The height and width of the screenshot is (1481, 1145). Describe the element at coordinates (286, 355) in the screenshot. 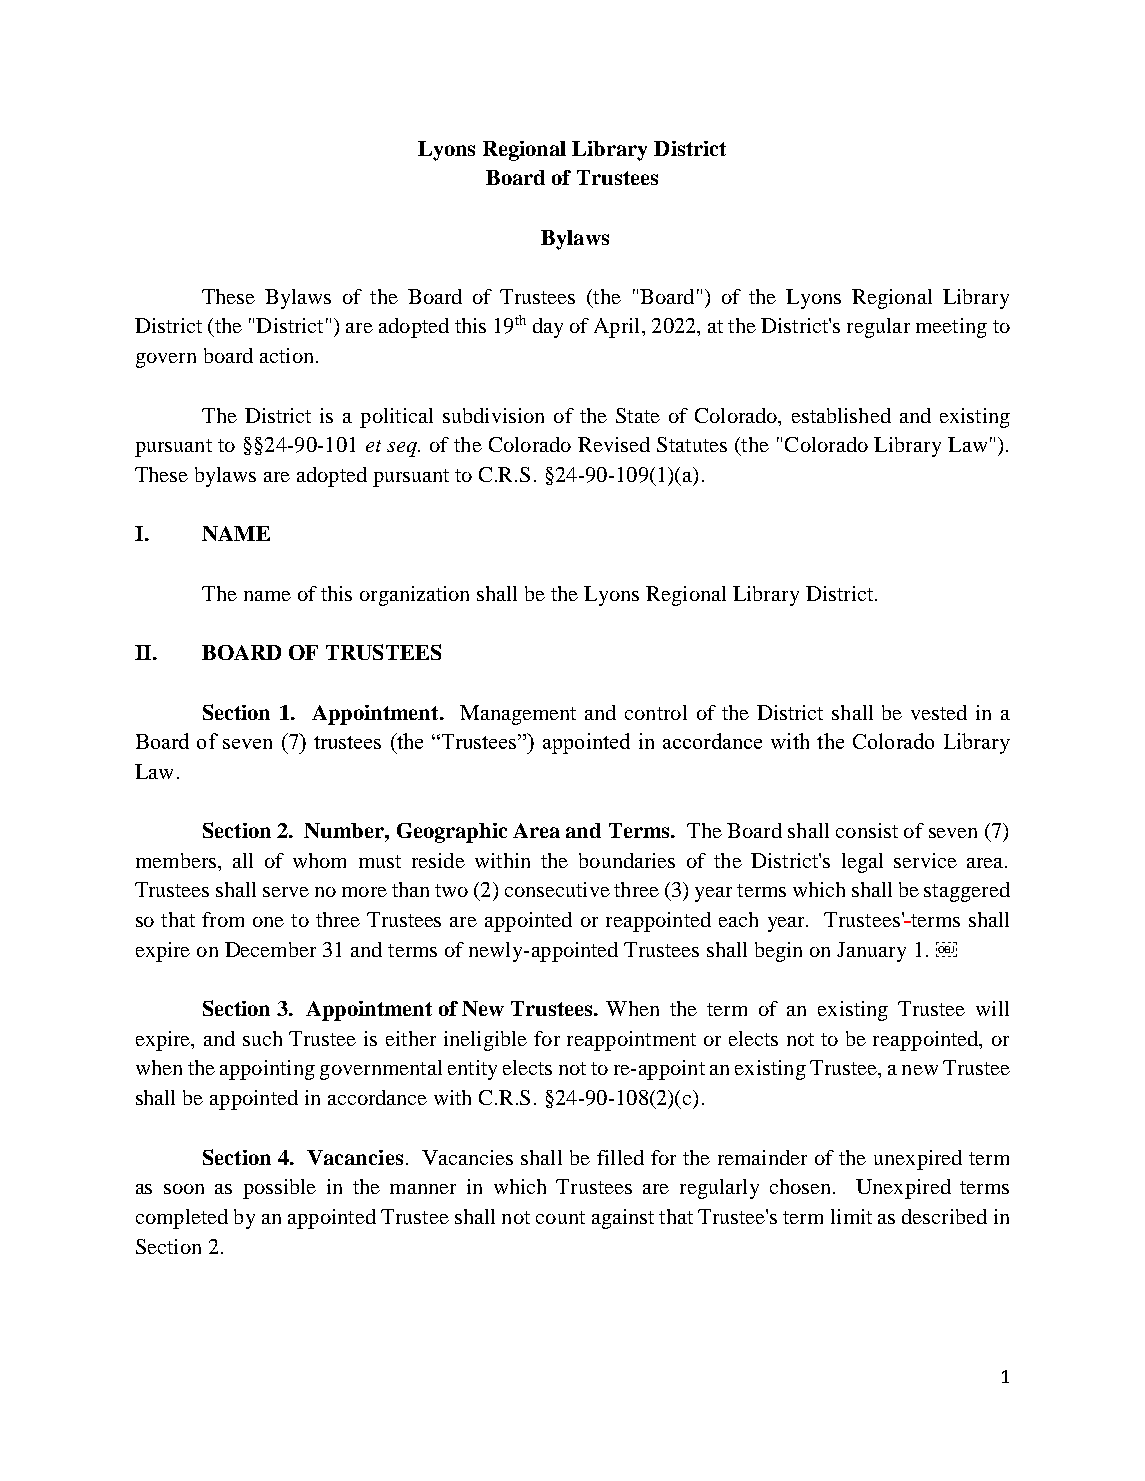

I see `action` at that location.
